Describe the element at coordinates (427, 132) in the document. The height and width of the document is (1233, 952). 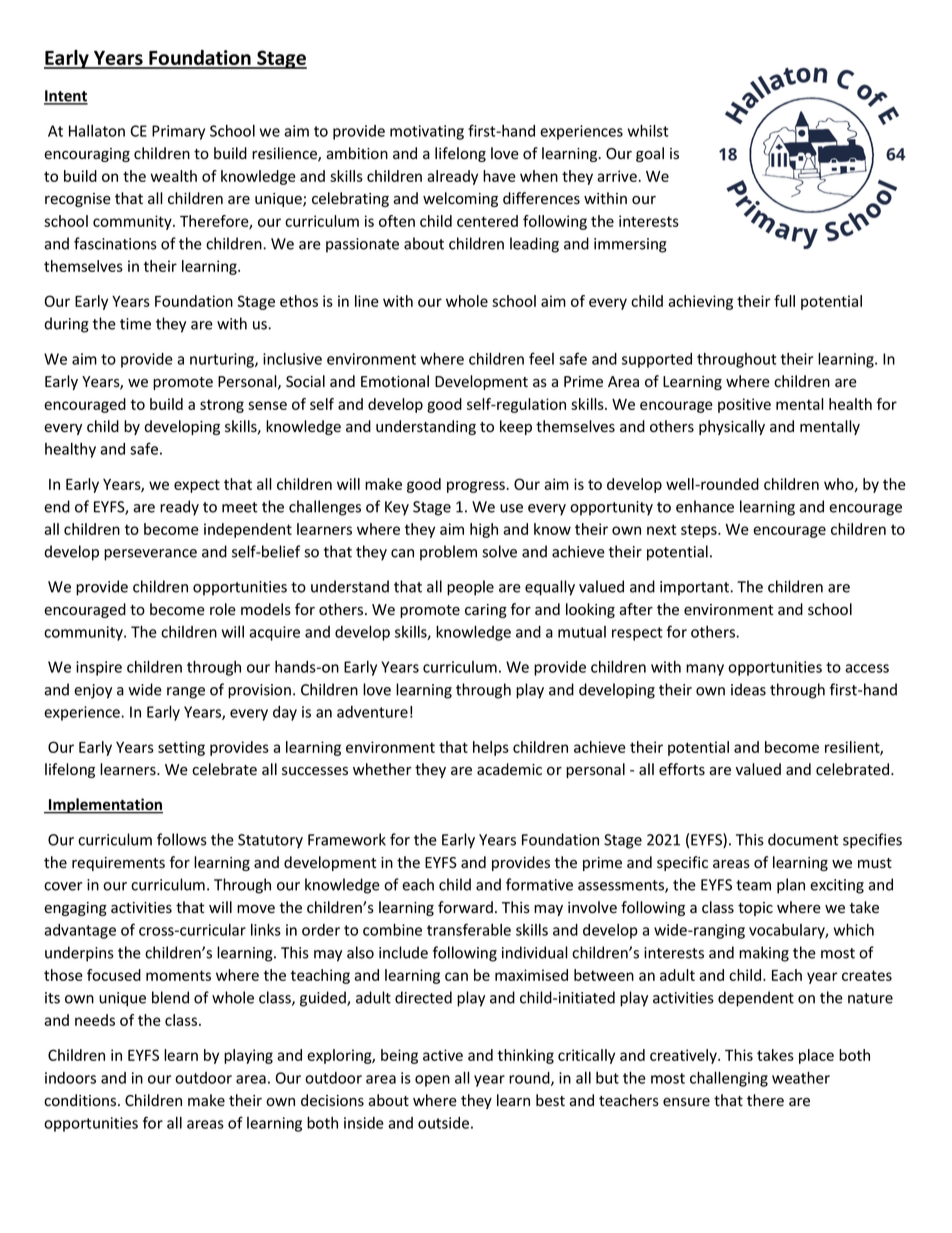
I see `motivating` at that location.
